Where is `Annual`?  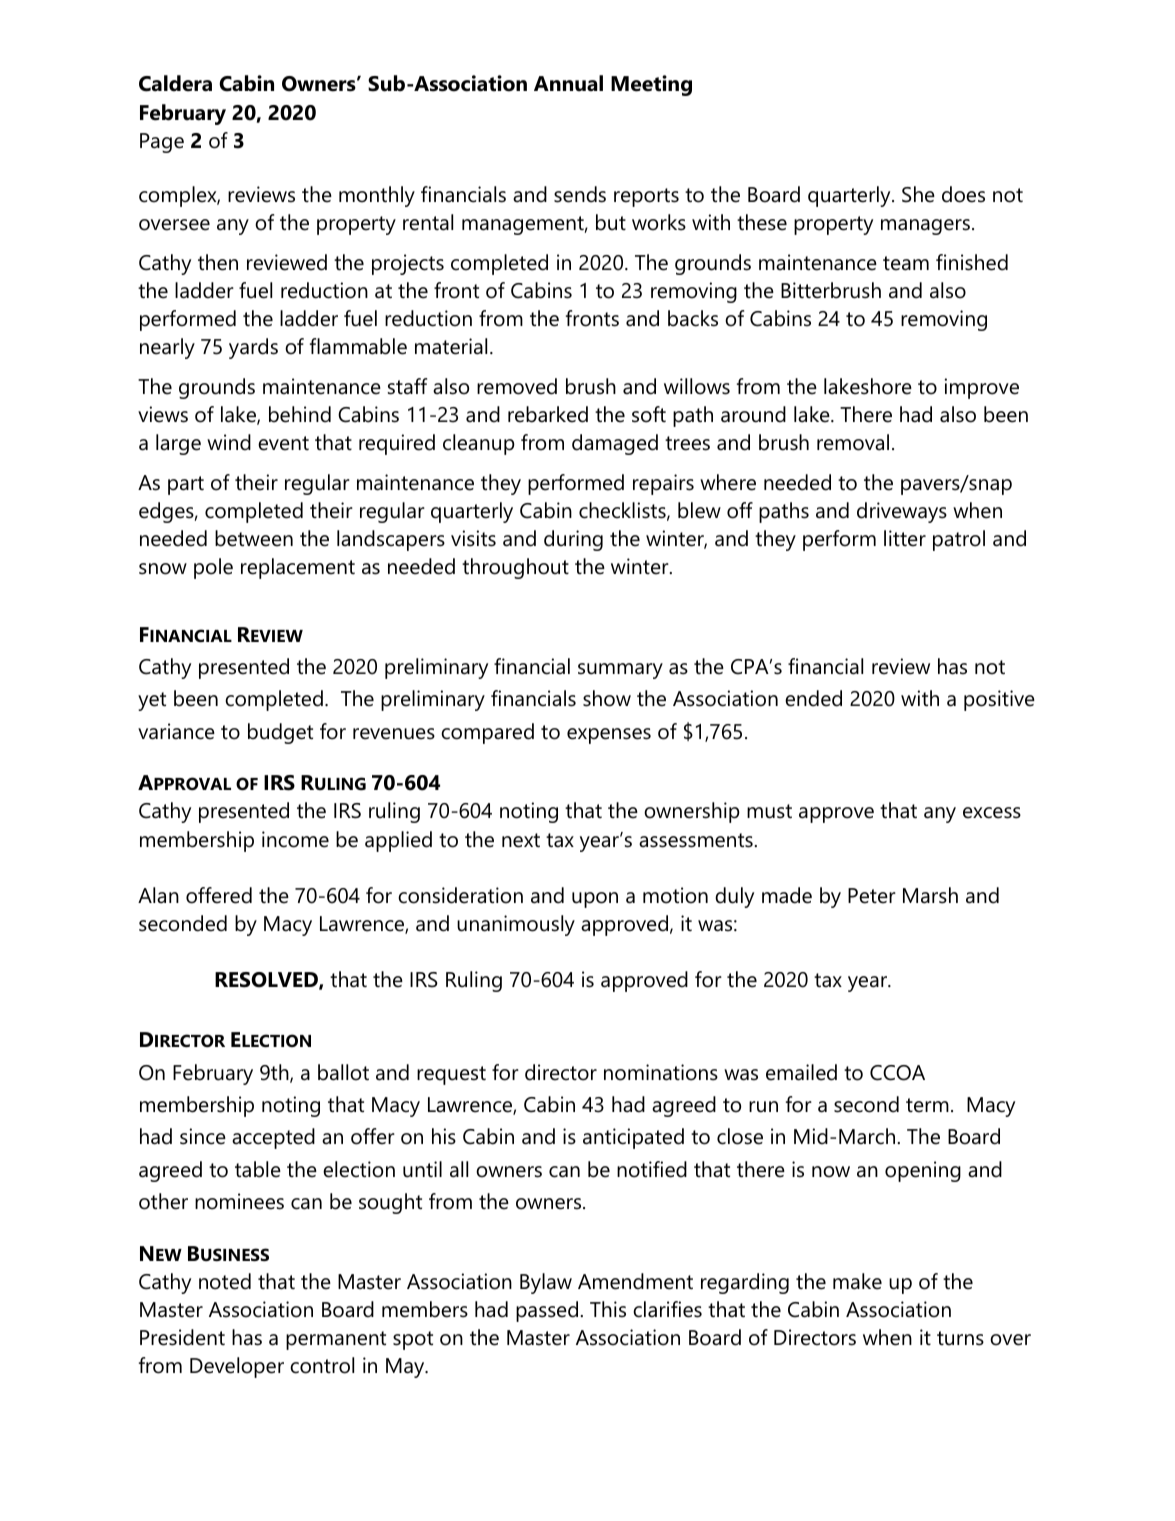 Annual is located at coordinates (568, 83).
